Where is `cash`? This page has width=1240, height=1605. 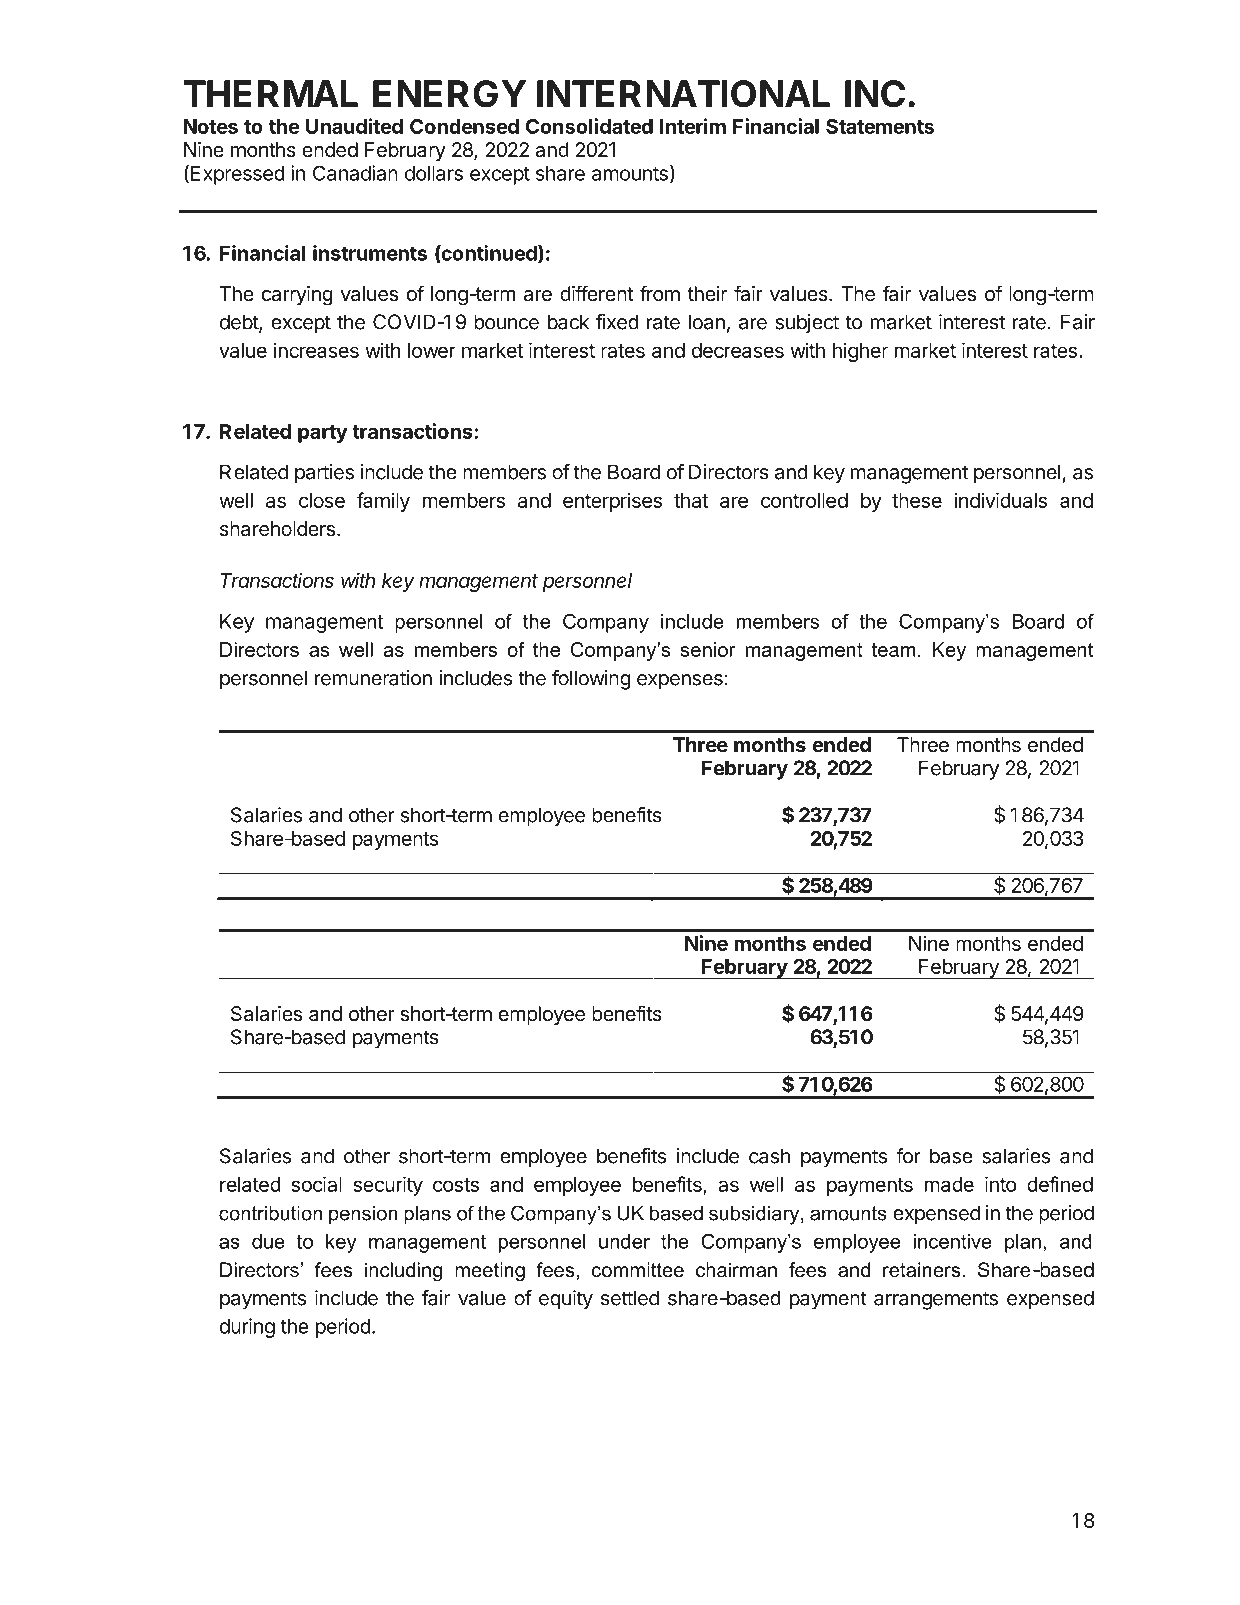 cash is located at coordinates (769, 1156).
